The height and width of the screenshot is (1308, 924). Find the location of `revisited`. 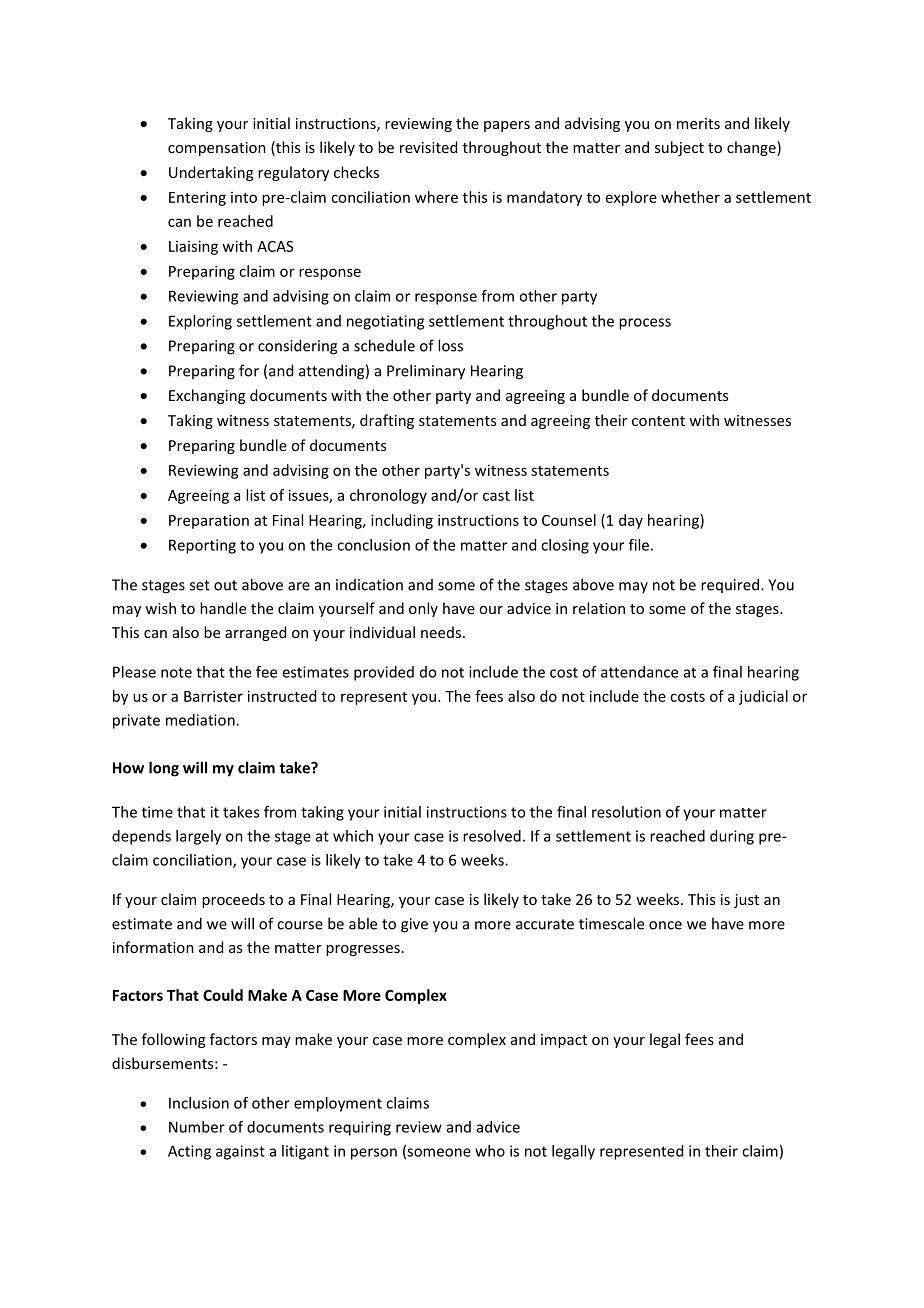

revisited is located at coordinates (428, 147).
